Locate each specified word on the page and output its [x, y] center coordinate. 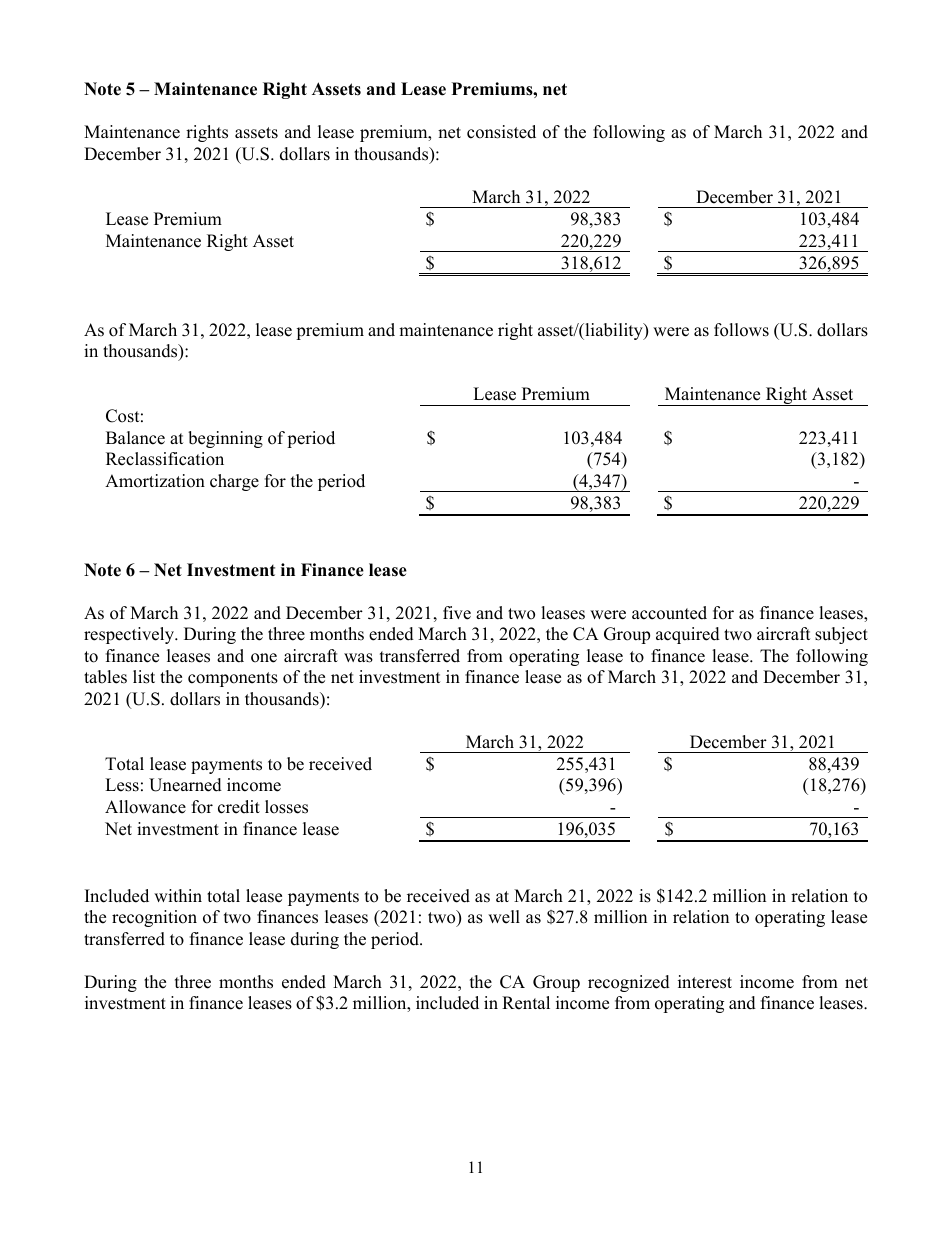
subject [841, 635]
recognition [154, 918]
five [457, 613]
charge [234, 482]
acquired [688, 635]
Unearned [185, 785]
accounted [669, 613]
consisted [501, 132]
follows [741, 330]
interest [705, 982]
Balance [135, 438]
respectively [130, 635]
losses [286, 807]
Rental [526, 1003]
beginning [225, 439]
